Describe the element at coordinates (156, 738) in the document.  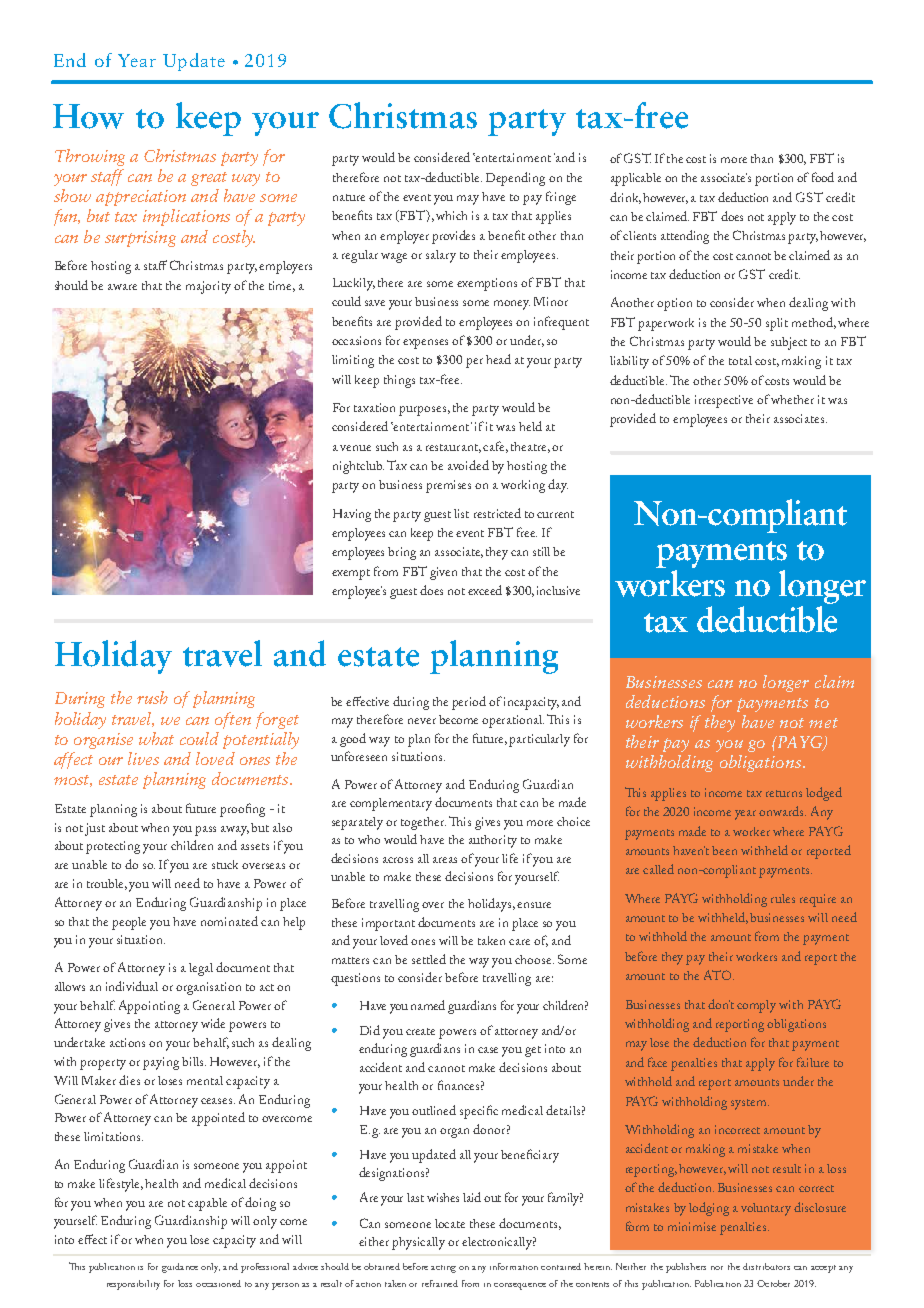
I see `what` at that location.
